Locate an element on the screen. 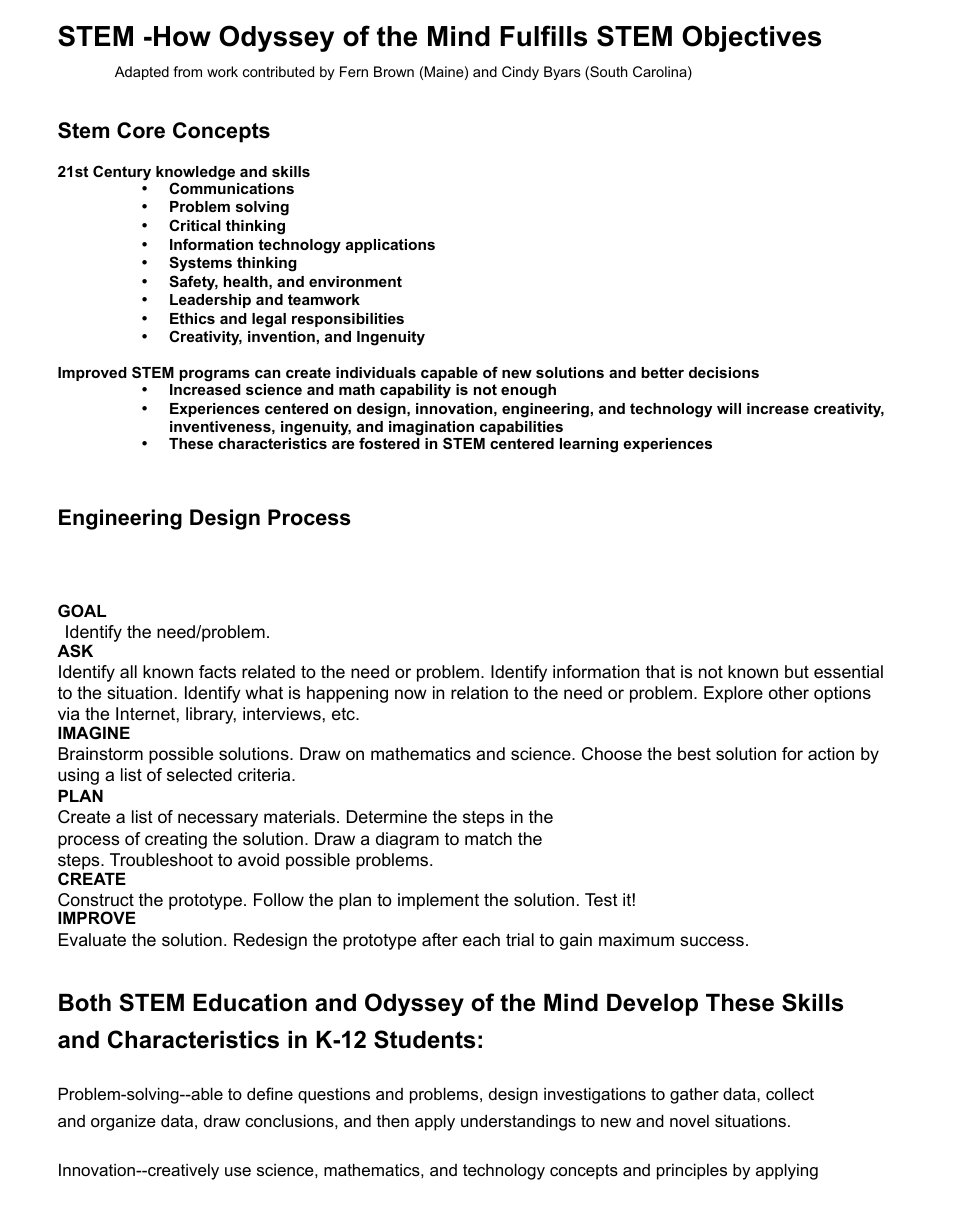  understandings is located at coordinates (518, 1122).
